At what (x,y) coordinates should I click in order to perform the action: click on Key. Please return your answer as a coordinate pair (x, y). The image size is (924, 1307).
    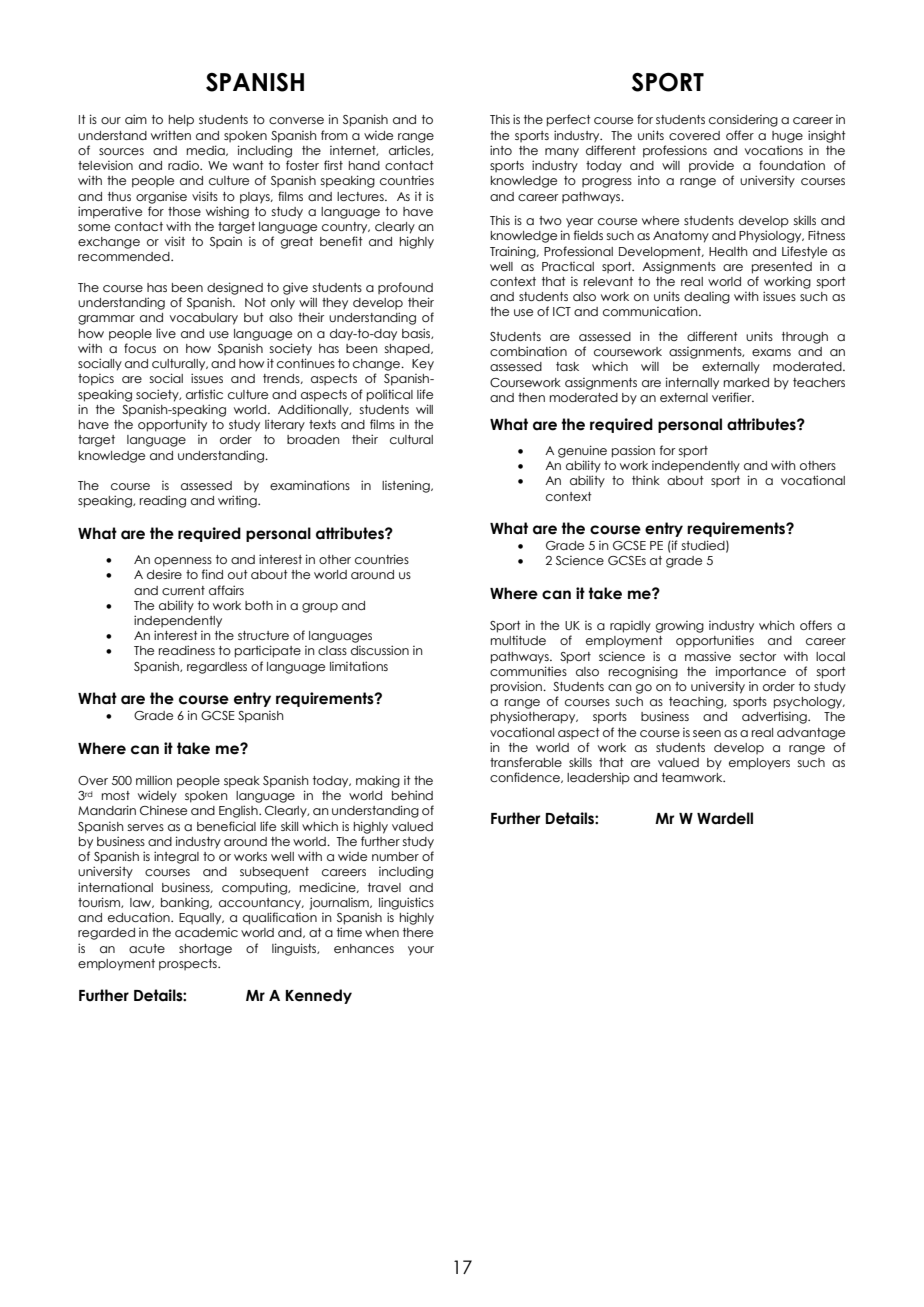
    Looking at the image, I should click on (423, 365).
